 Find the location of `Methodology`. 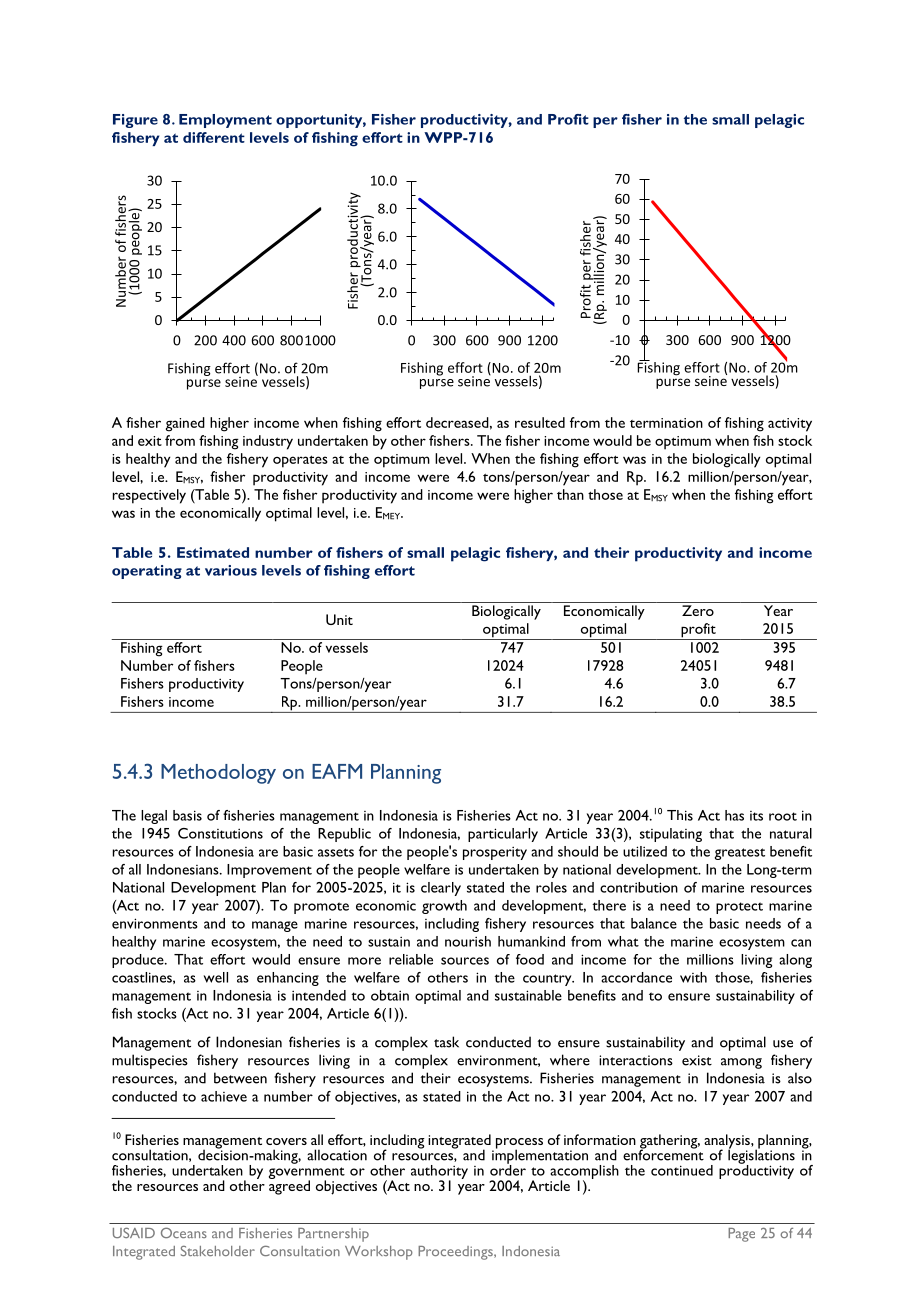

Methodology is located at coordinates (218, 774).
